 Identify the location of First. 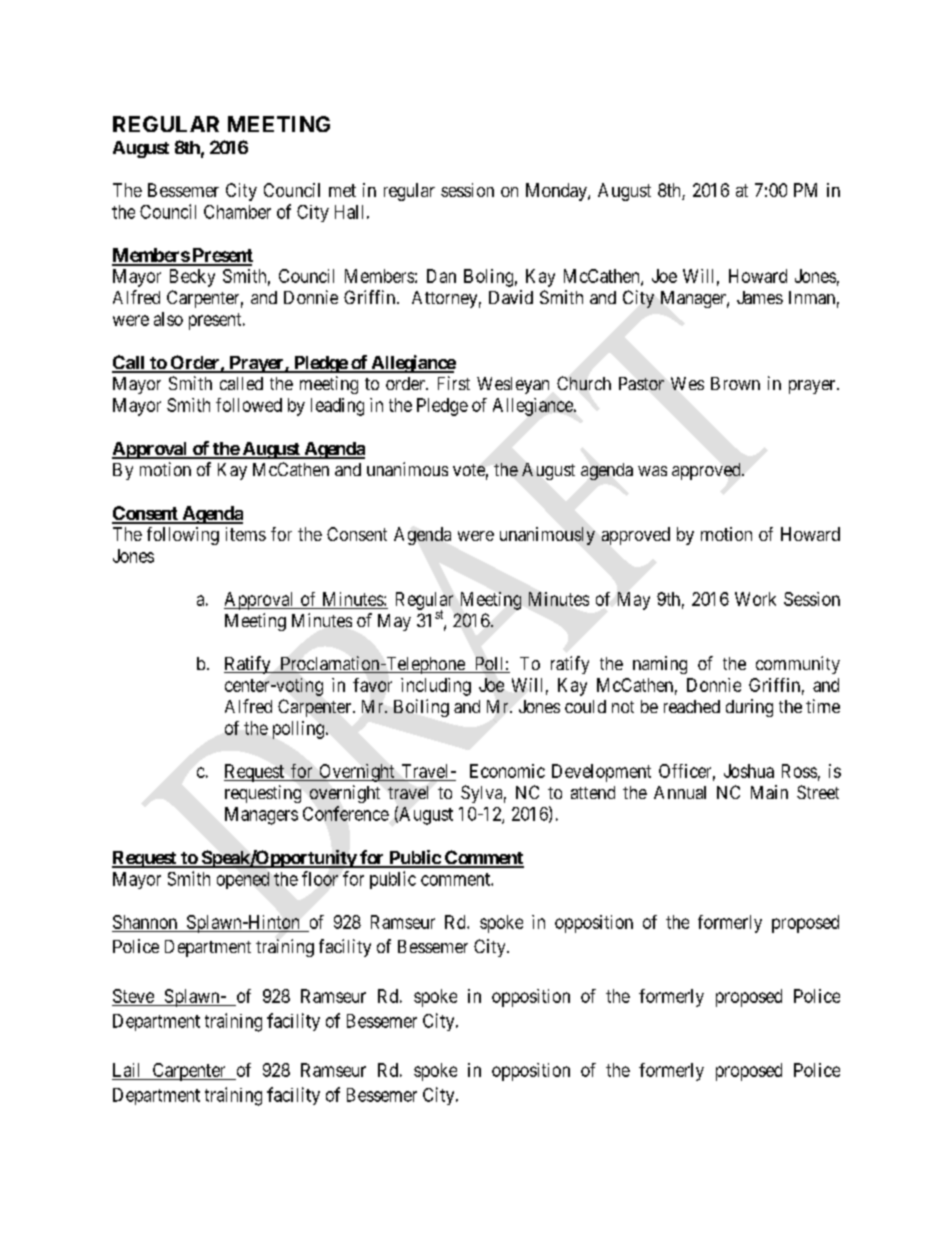
(454, 383).
